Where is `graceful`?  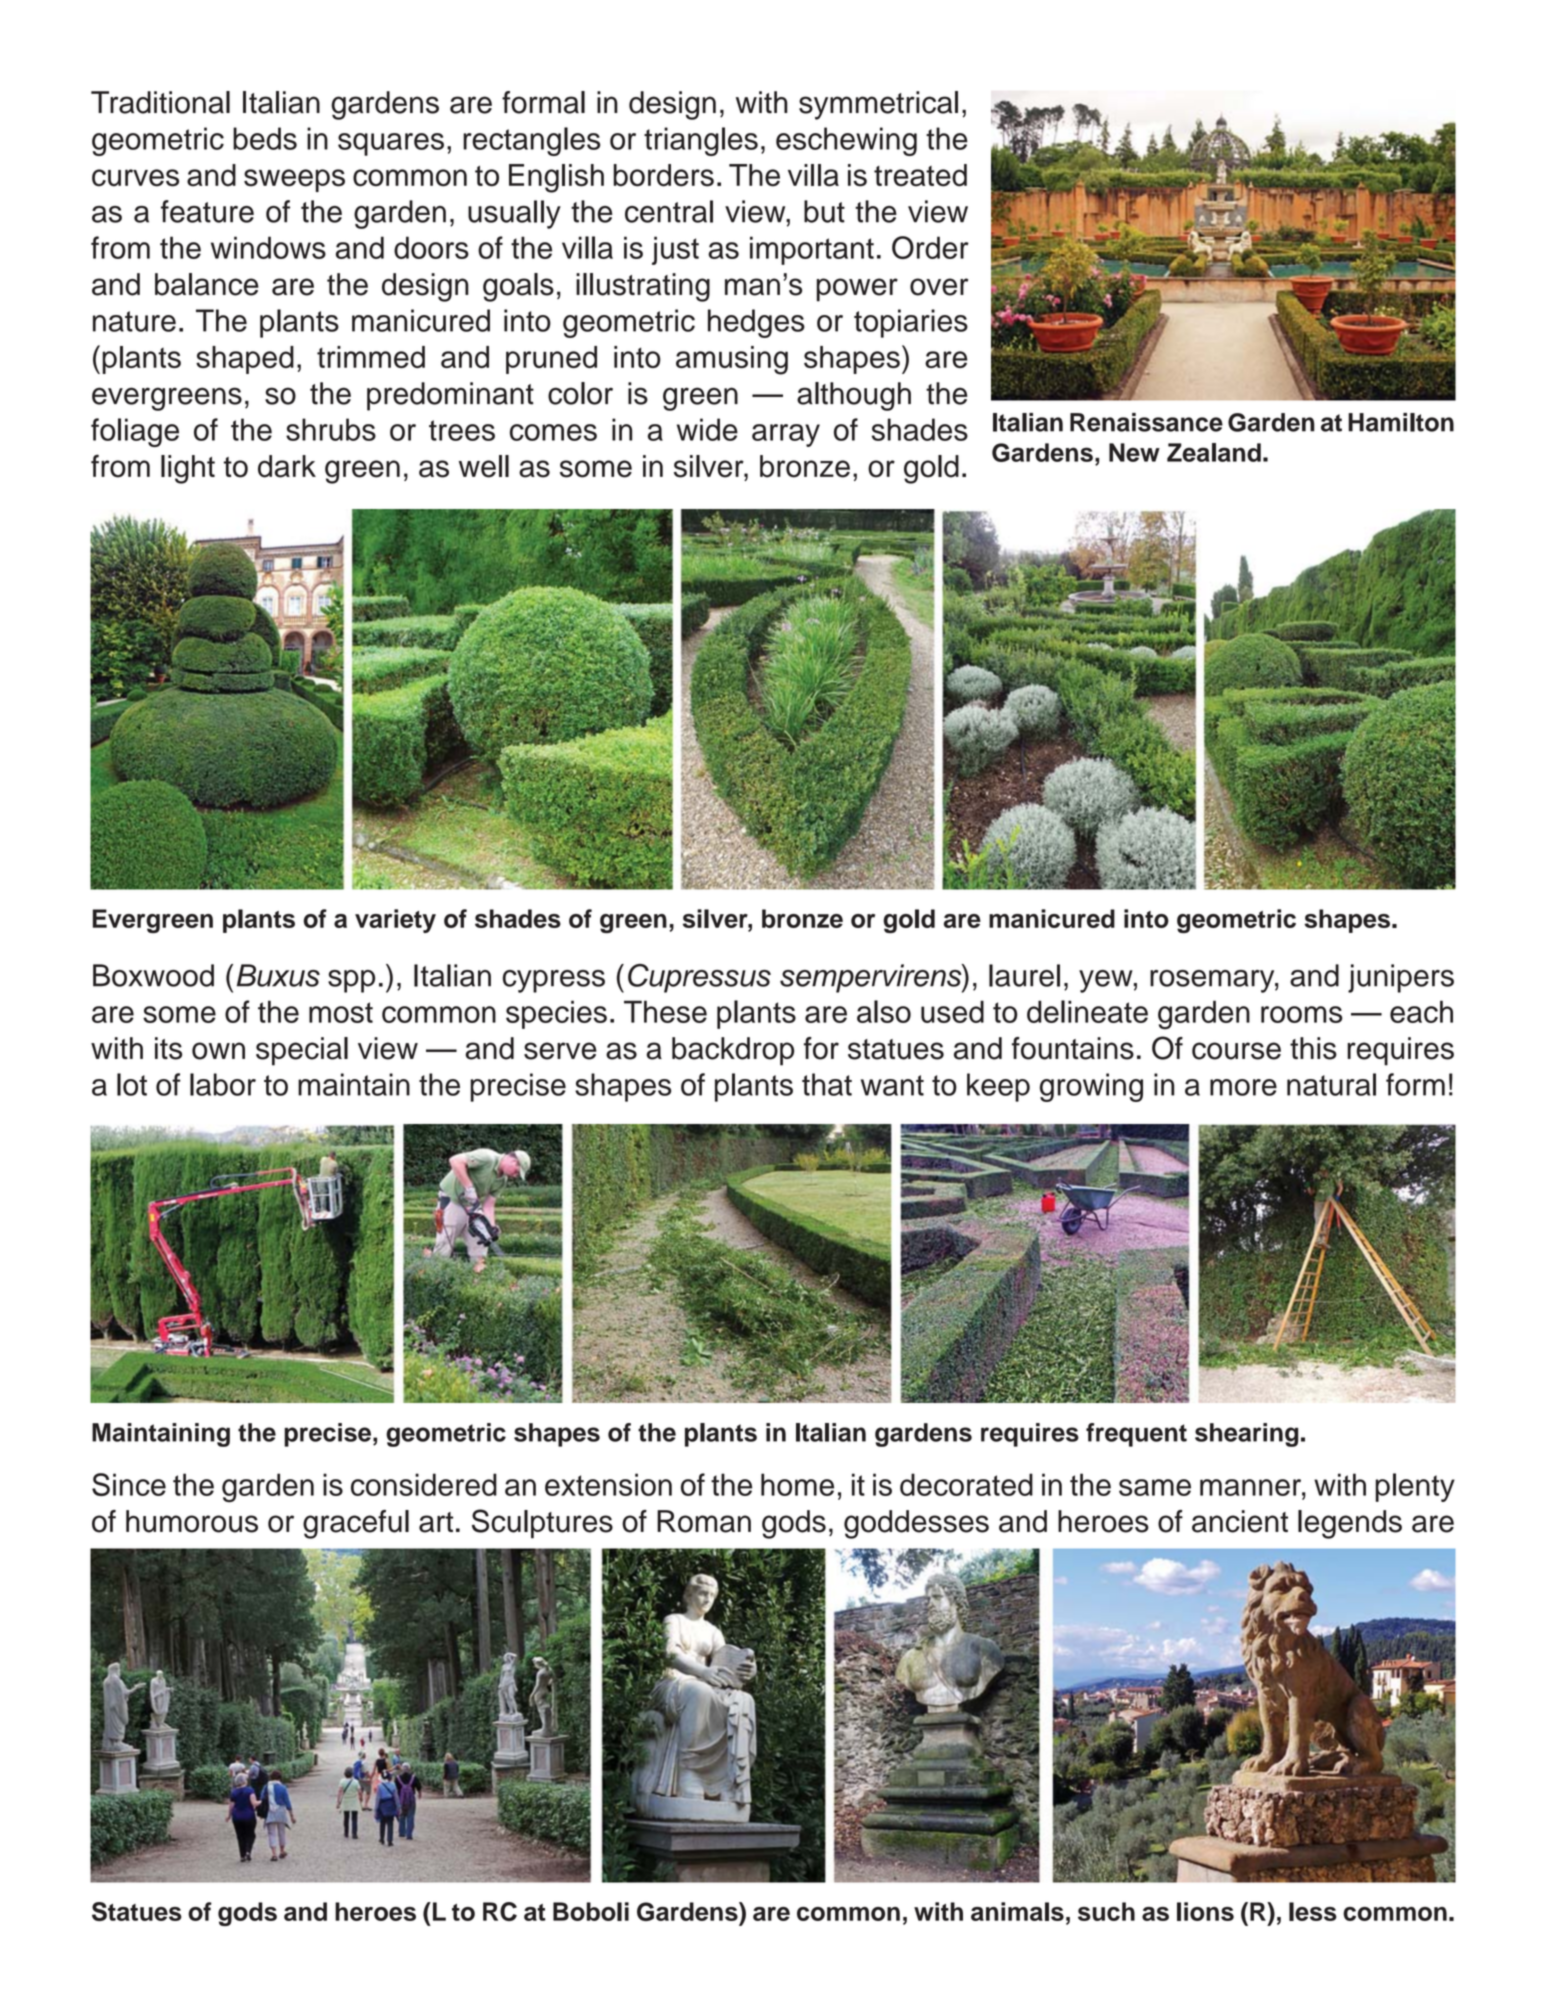 graceful is located at coordinates (356, 1524).
